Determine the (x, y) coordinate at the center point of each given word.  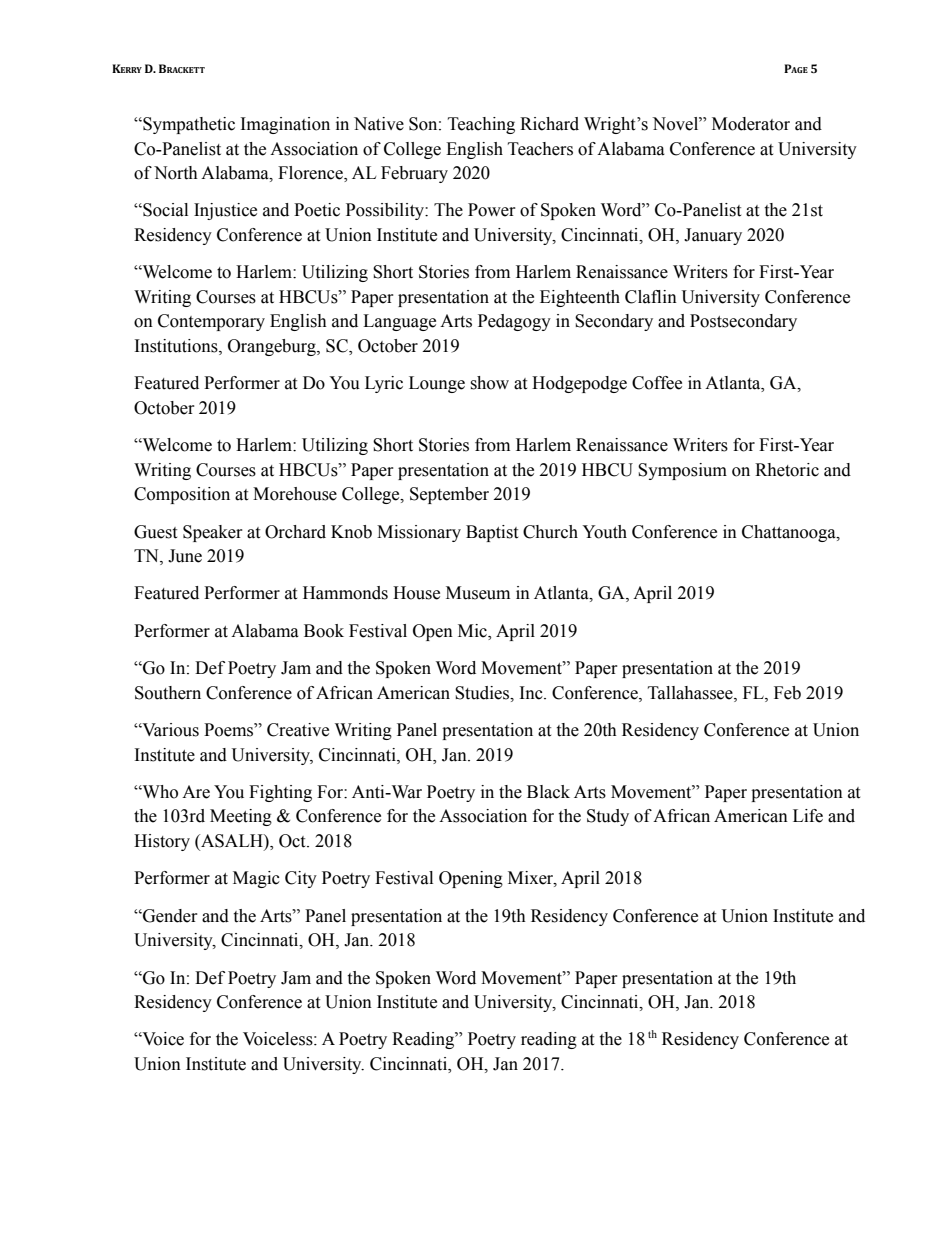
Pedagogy (514, 322)
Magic (256, 879)
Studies (483, 693)
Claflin (651, 297)
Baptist (492, 533)
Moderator (751, 124)
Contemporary (211, 322)
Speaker (213, 533)
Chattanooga (790, 533)
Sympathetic (188, 125)
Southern (168, 693)
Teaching (481, 125)
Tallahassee (691, 693)
